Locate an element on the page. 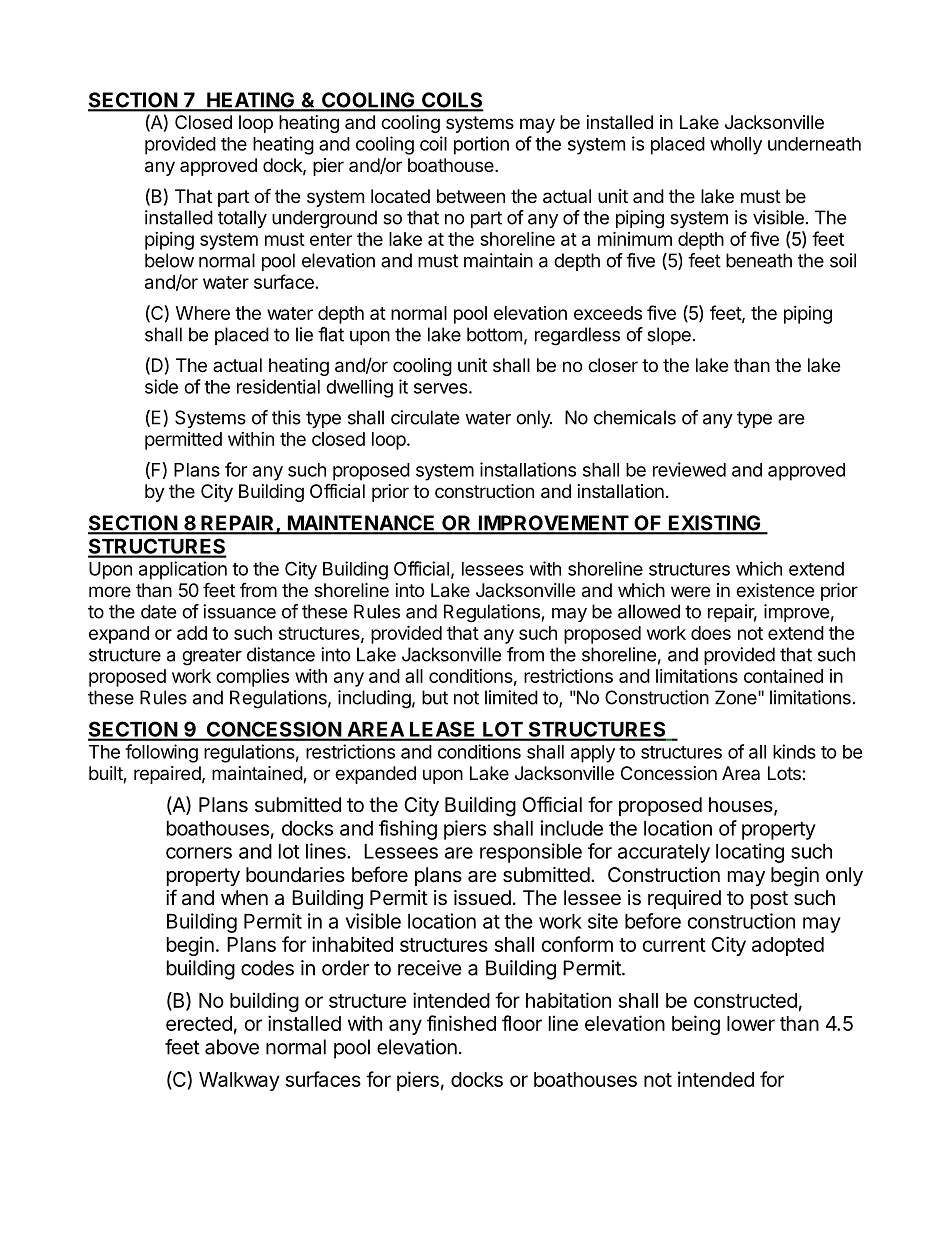  wholly is located at coordinates (736, 146).
